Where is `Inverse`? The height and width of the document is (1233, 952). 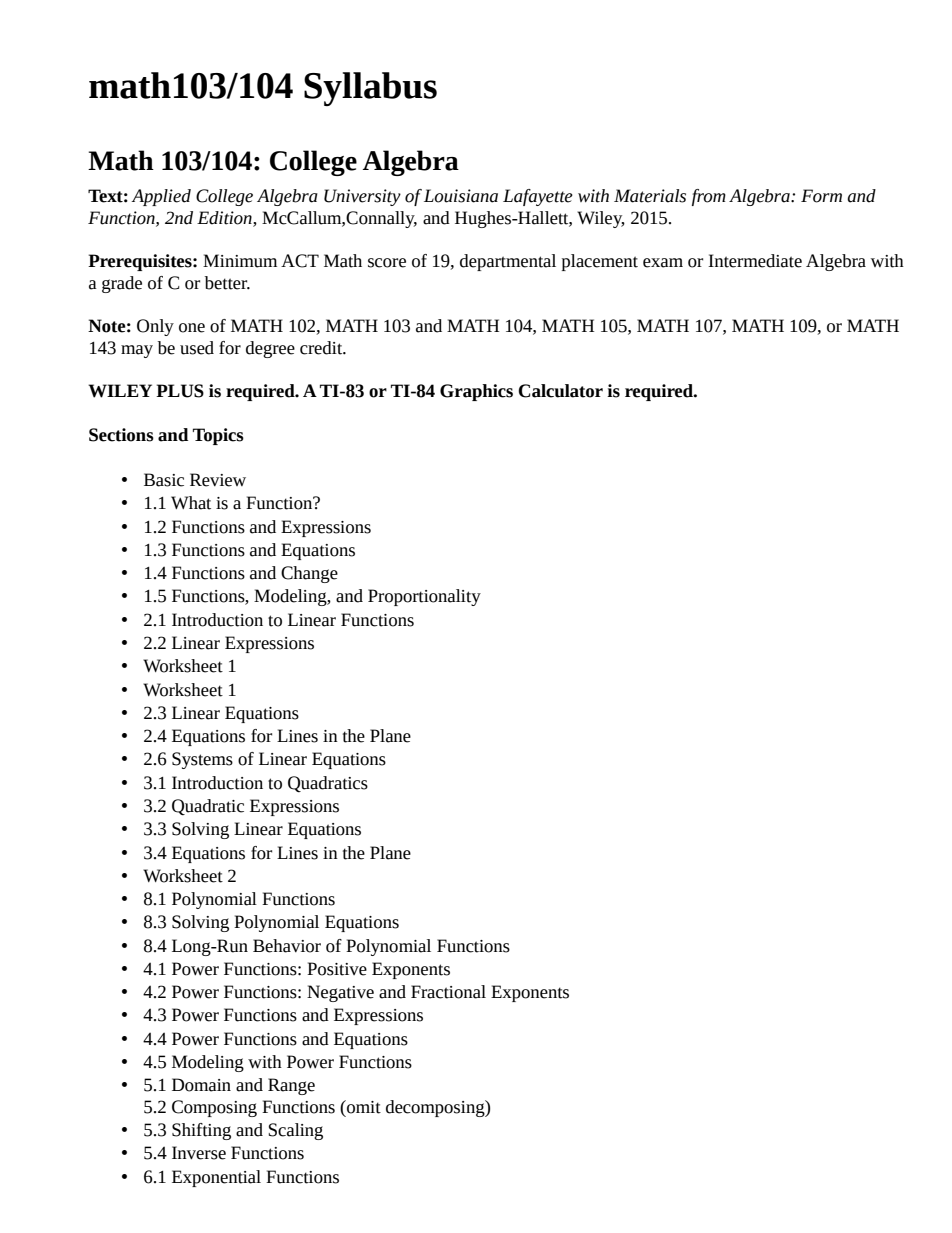
Inverse is located at coordinates (199, 1153).
